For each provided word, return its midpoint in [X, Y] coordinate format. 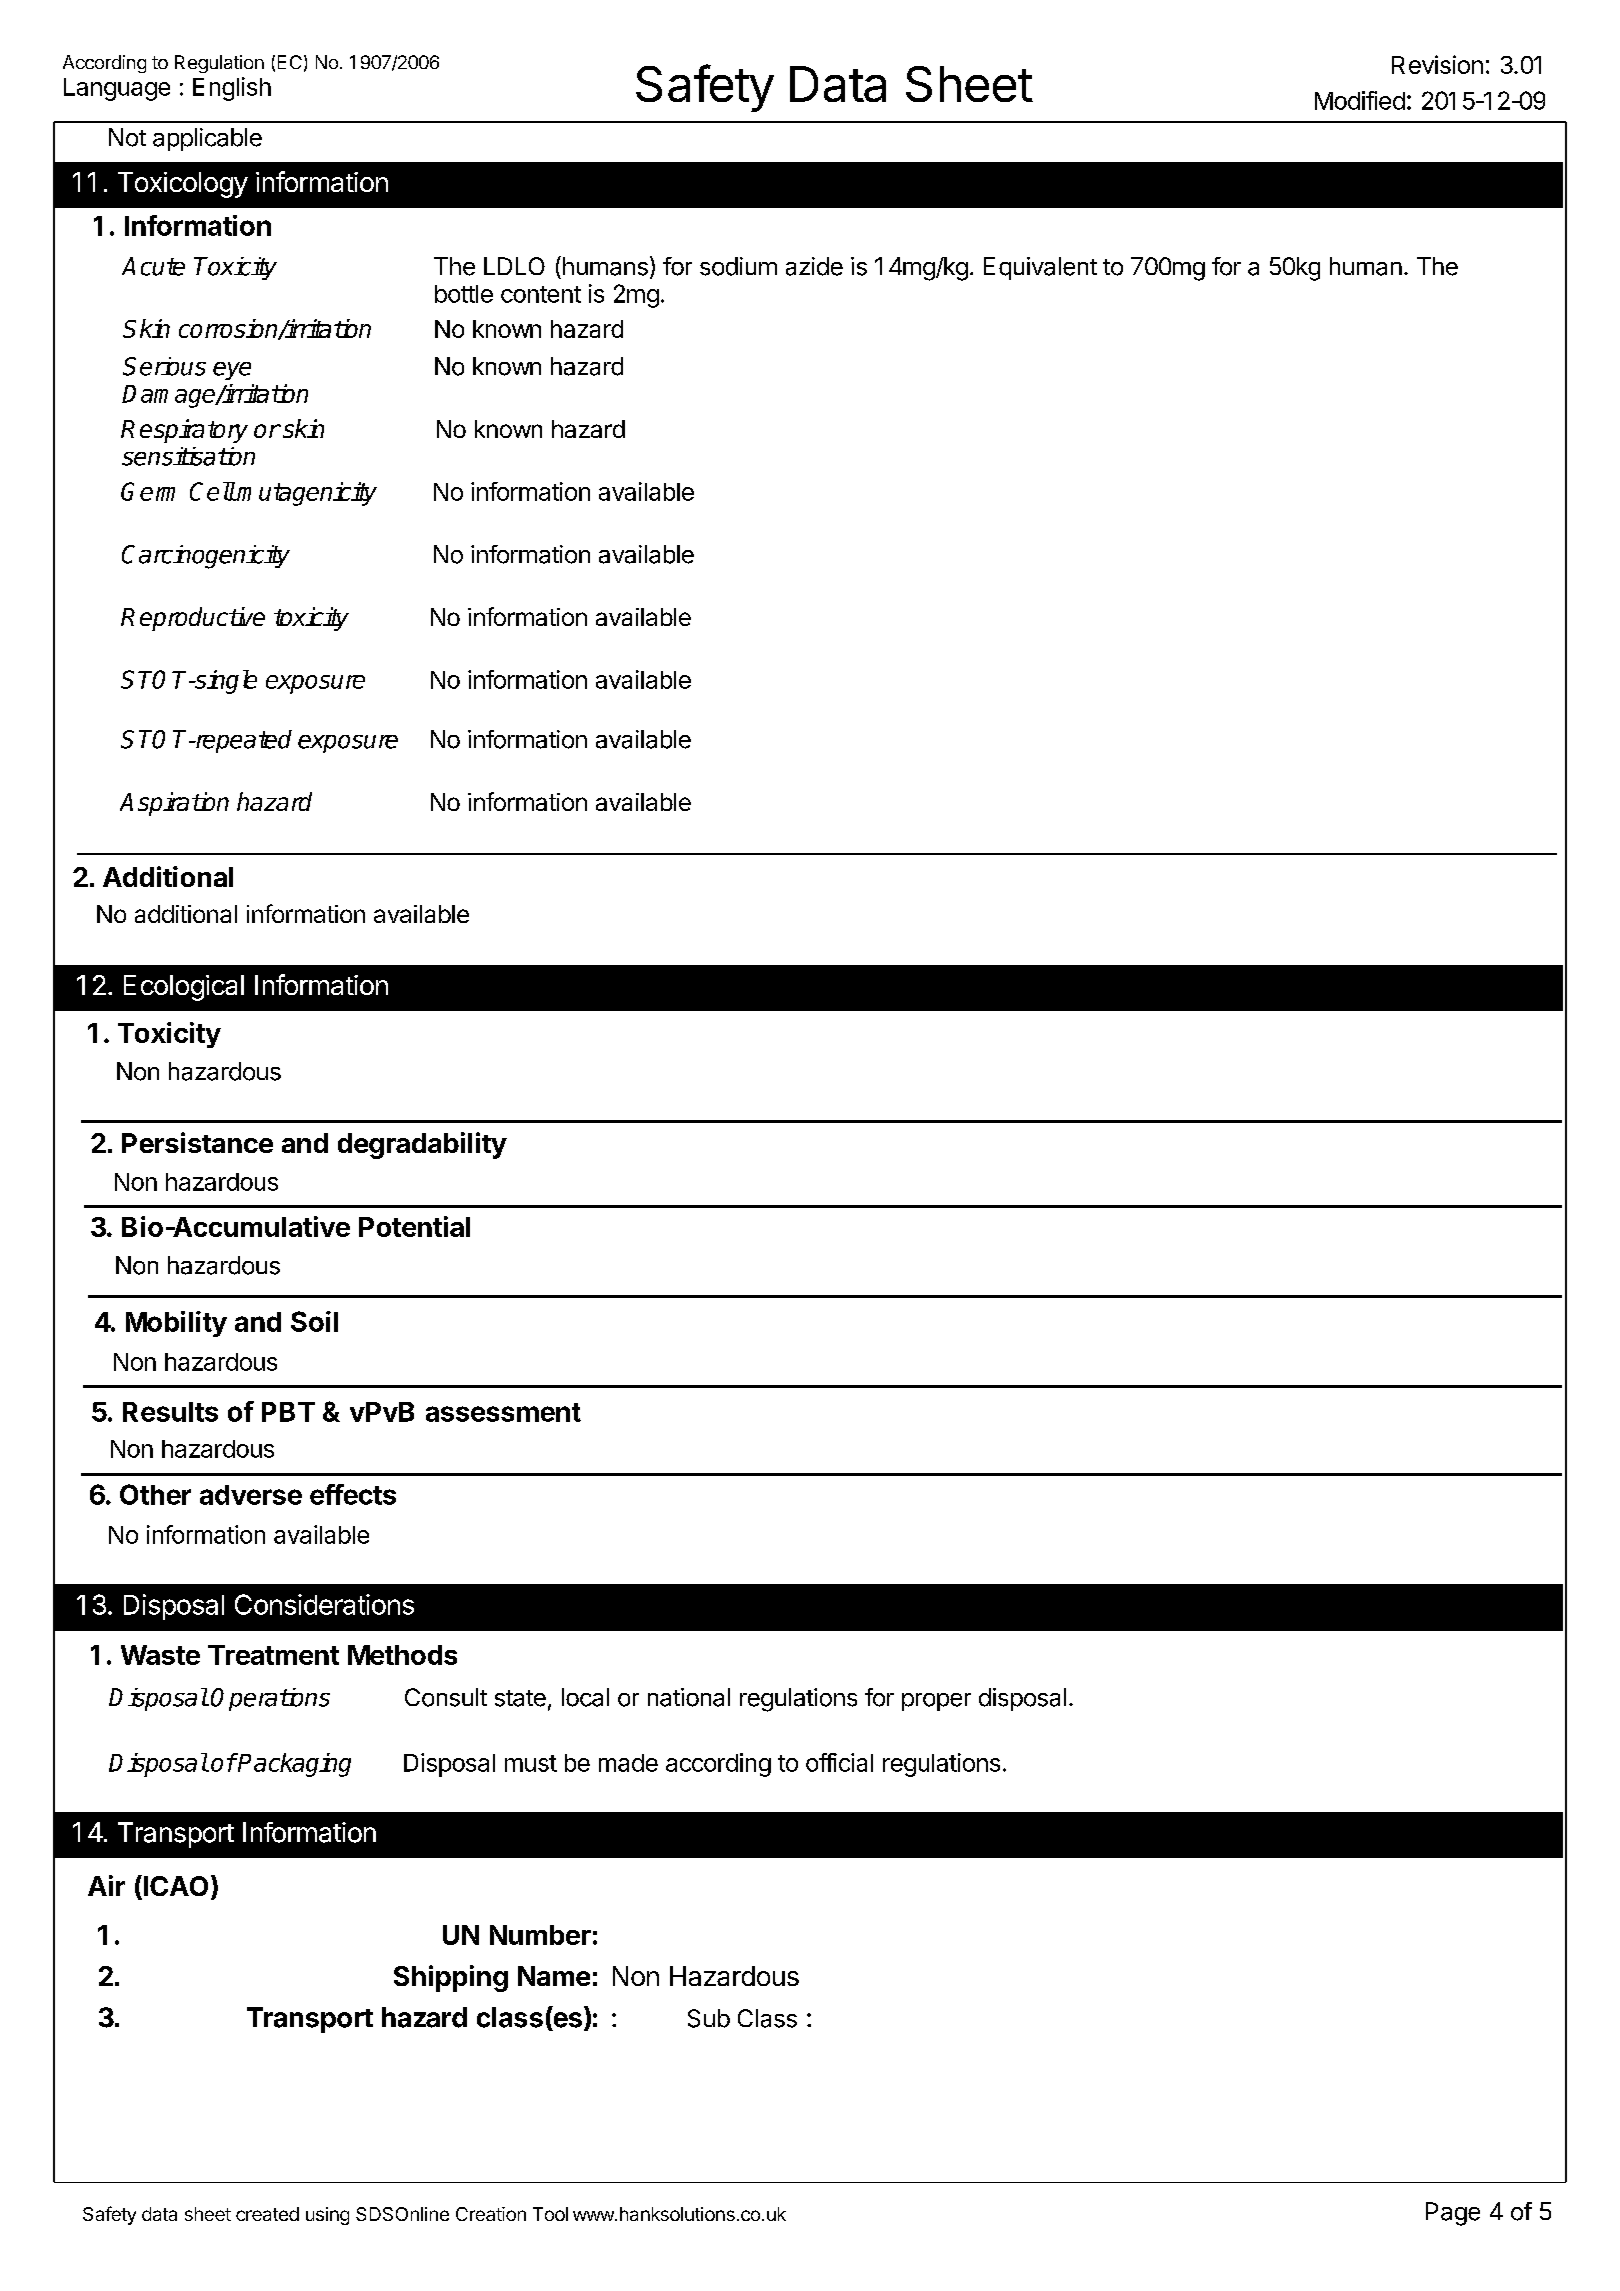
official [839, 1762]
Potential [414, 1226]
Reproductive [193, 619]
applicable [207, 139]
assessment [503, 1412]
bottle [464, 294]
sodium [738, 266]
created [267, 2214]
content [541, 294]
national [689, 1697]
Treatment [273, 1655]
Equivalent [1040, 268]
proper [936, 1702]
